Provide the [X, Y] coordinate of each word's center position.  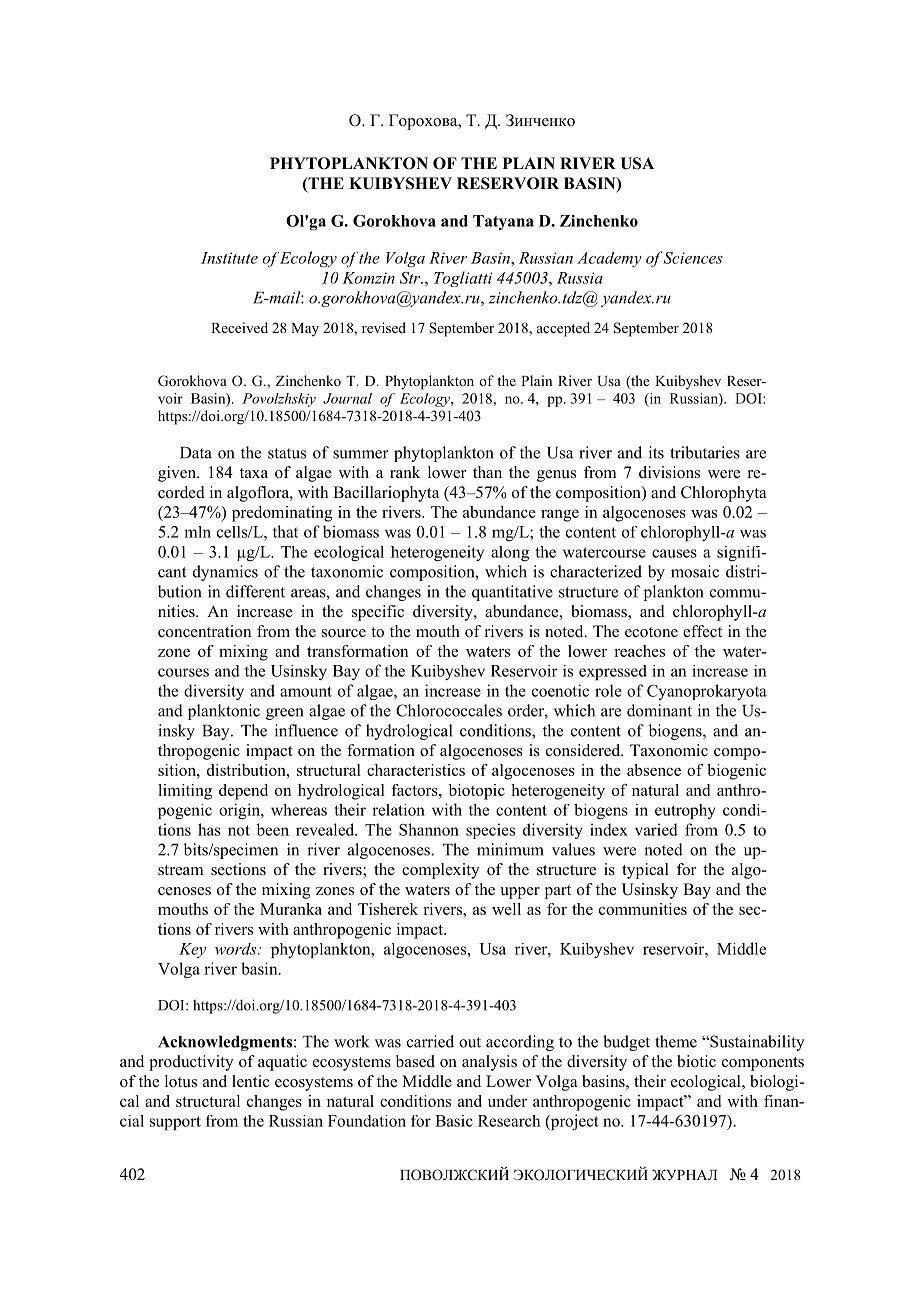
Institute [229, 258]
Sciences [692, 258]
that [285, 531]
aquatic [282, 1063]
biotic [696, 1061]
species [490, 831]
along [510, 553]
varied [656, 829]
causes [674, 553]
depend [243, 792]
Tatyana [503, 222]
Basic [454, 1121]
